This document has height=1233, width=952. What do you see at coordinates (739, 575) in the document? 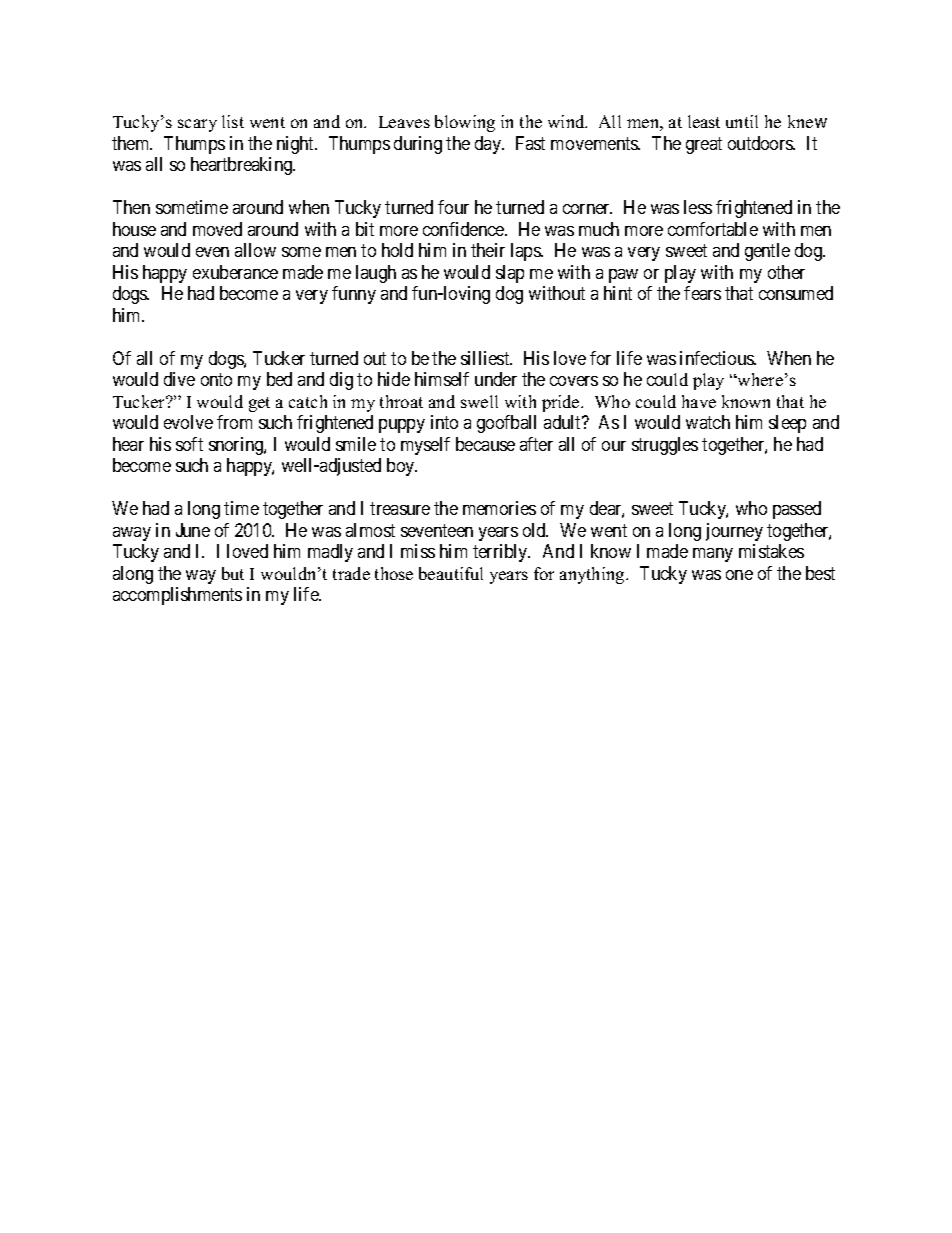
I see `one` at bounding box center [739, 575].
